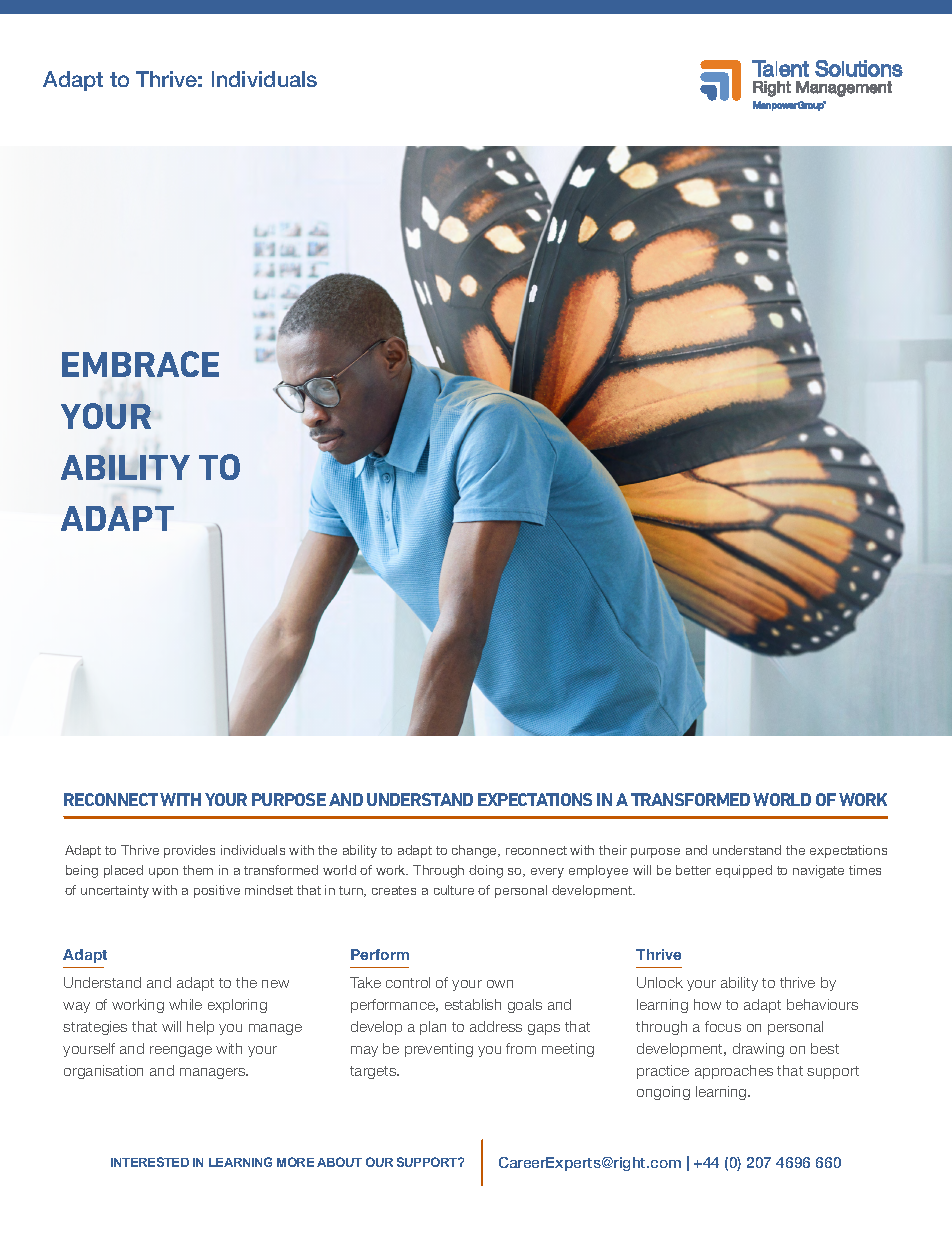  Describe the element at coordinates (744, 871) in the image. I see `equipped` at that location.
